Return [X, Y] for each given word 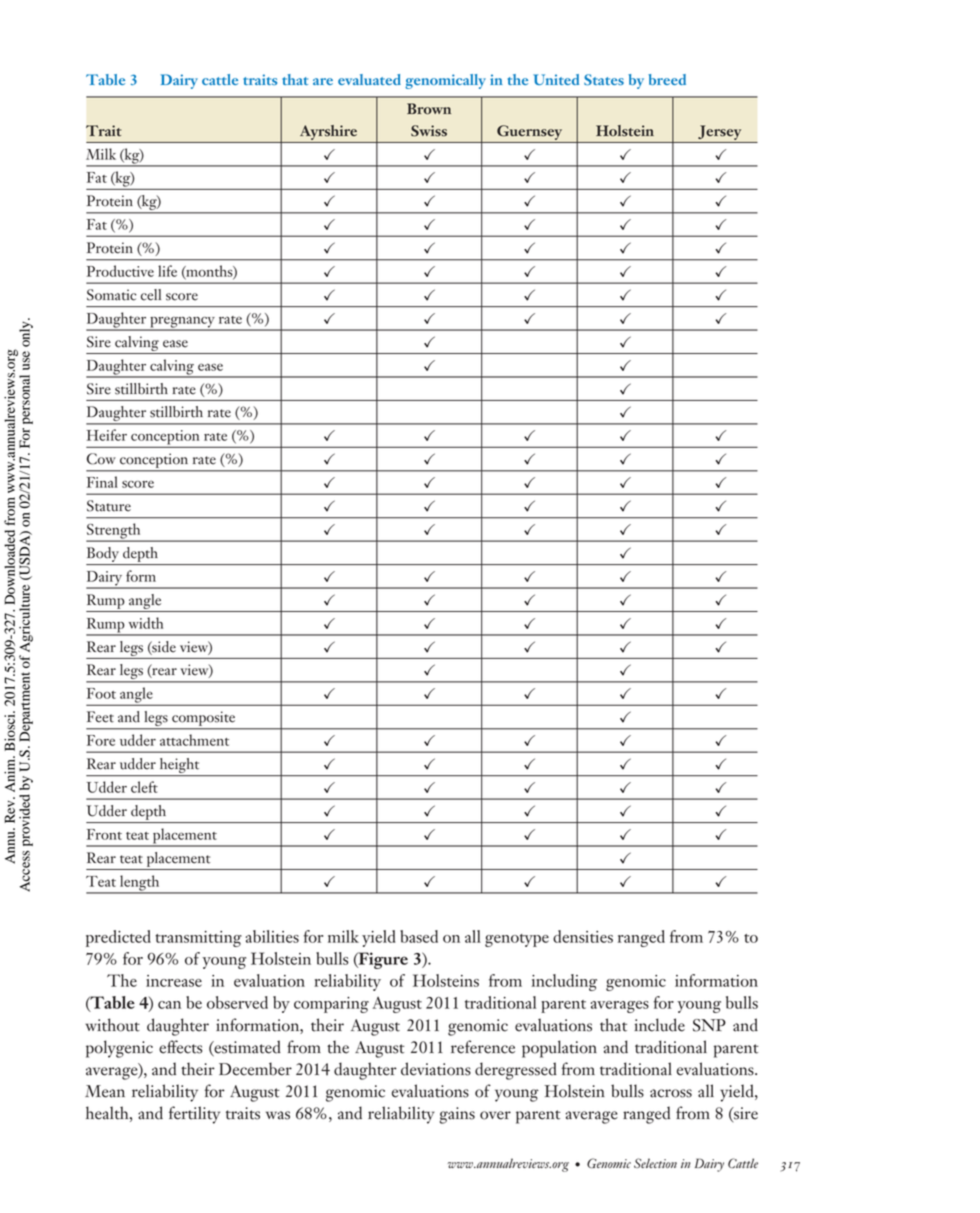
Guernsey [529, 132]
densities [583, 936]
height [179, 765]
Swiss [429, 131]
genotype [517, 940]
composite [203, 719]
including [564, 982]
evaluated [369, 79]
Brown [429, 109]
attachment [194, 740]
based [419, 936]
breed [667, 79]
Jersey [719, 132]
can [169, 1005]
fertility [194, 1115]
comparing [331, 1005]
